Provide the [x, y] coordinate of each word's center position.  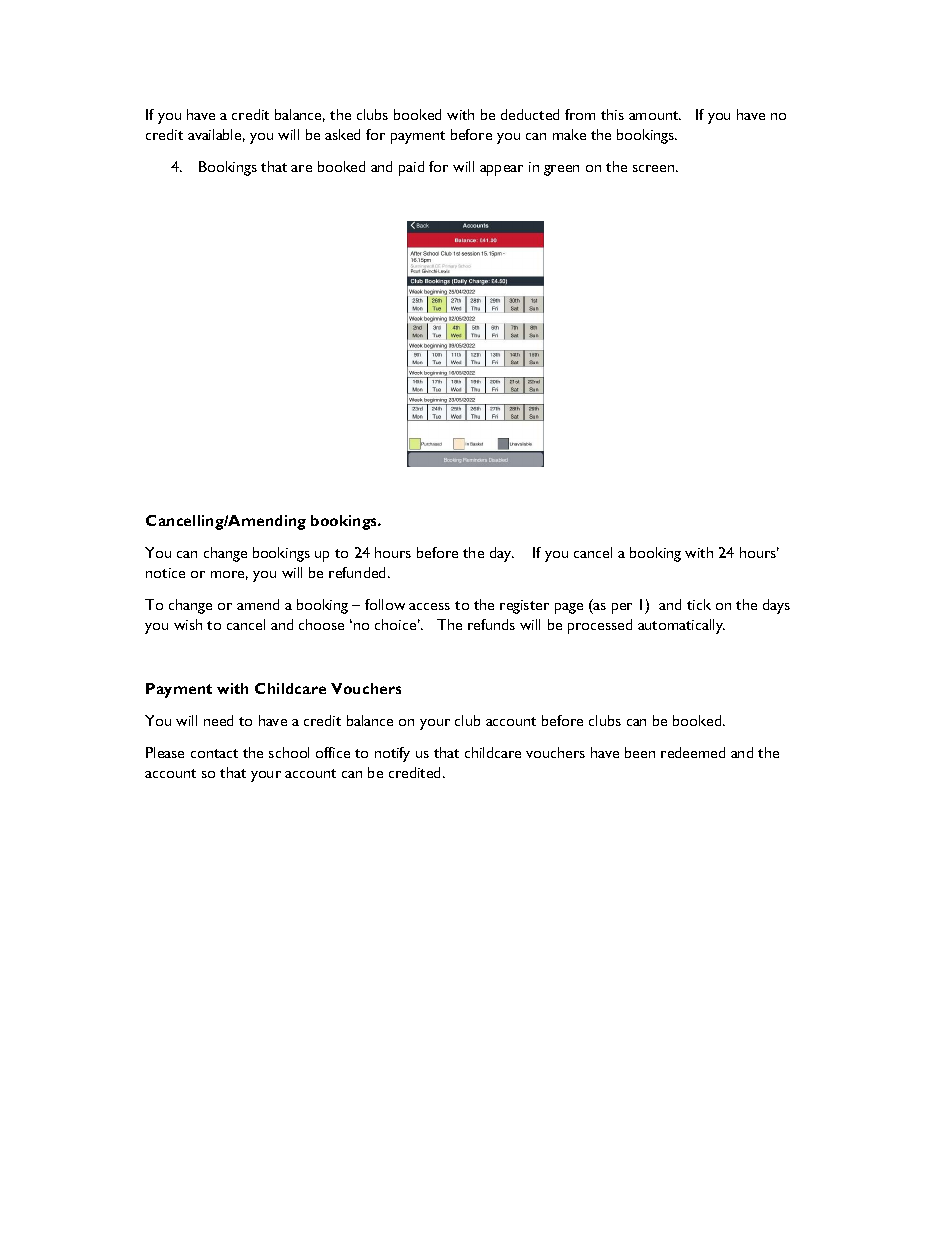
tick [699, 604]
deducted [530, 114]
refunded [359, 572]
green [561, 170]
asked [342, 134]
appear [501, 170]
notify [392, 754]
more [229, 575]
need [218, 720]
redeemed [693, 752]
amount [655, 115]
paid [411, 168]
